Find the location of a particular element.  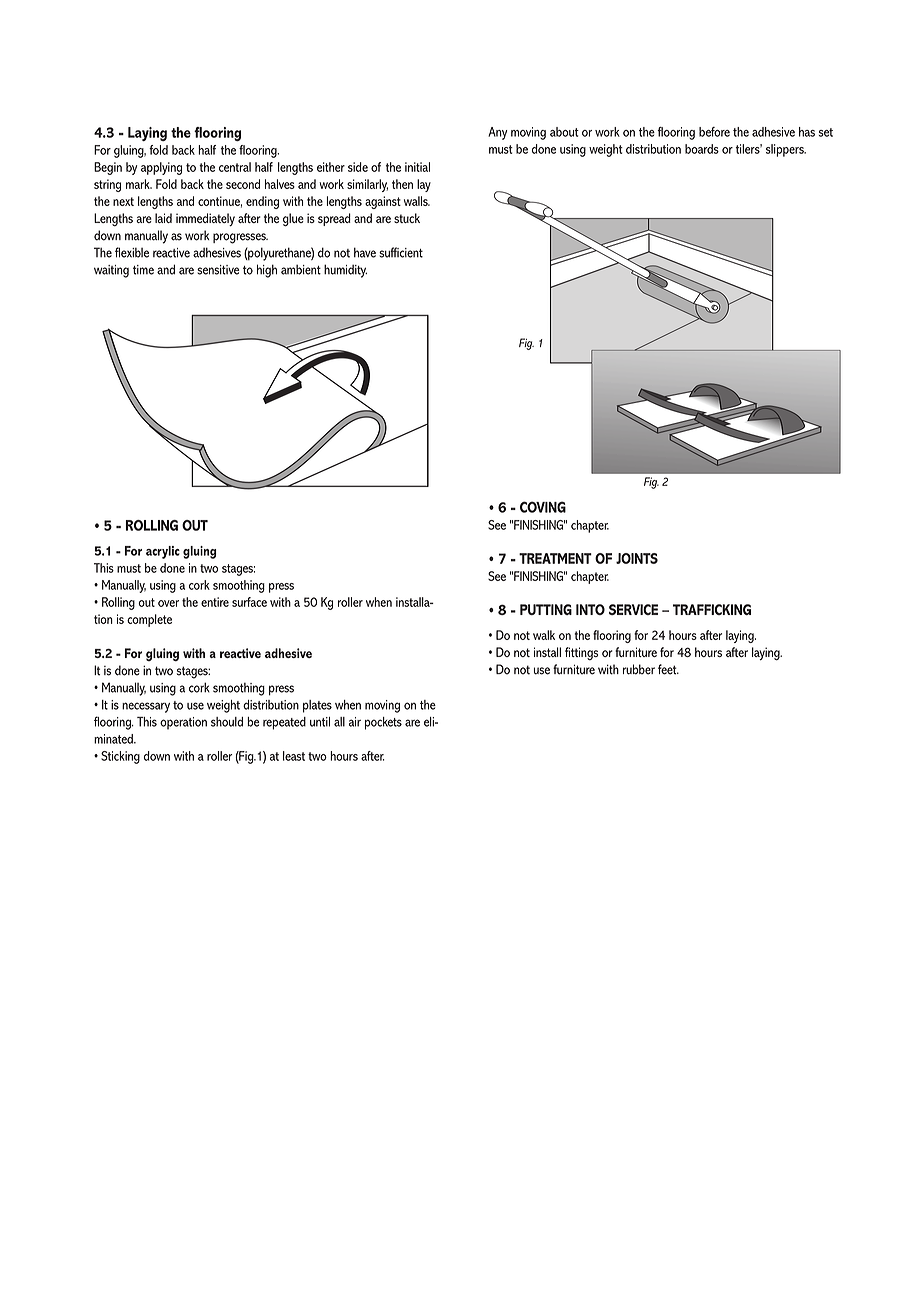

JOINTS is located at coordinates (637, 558).
